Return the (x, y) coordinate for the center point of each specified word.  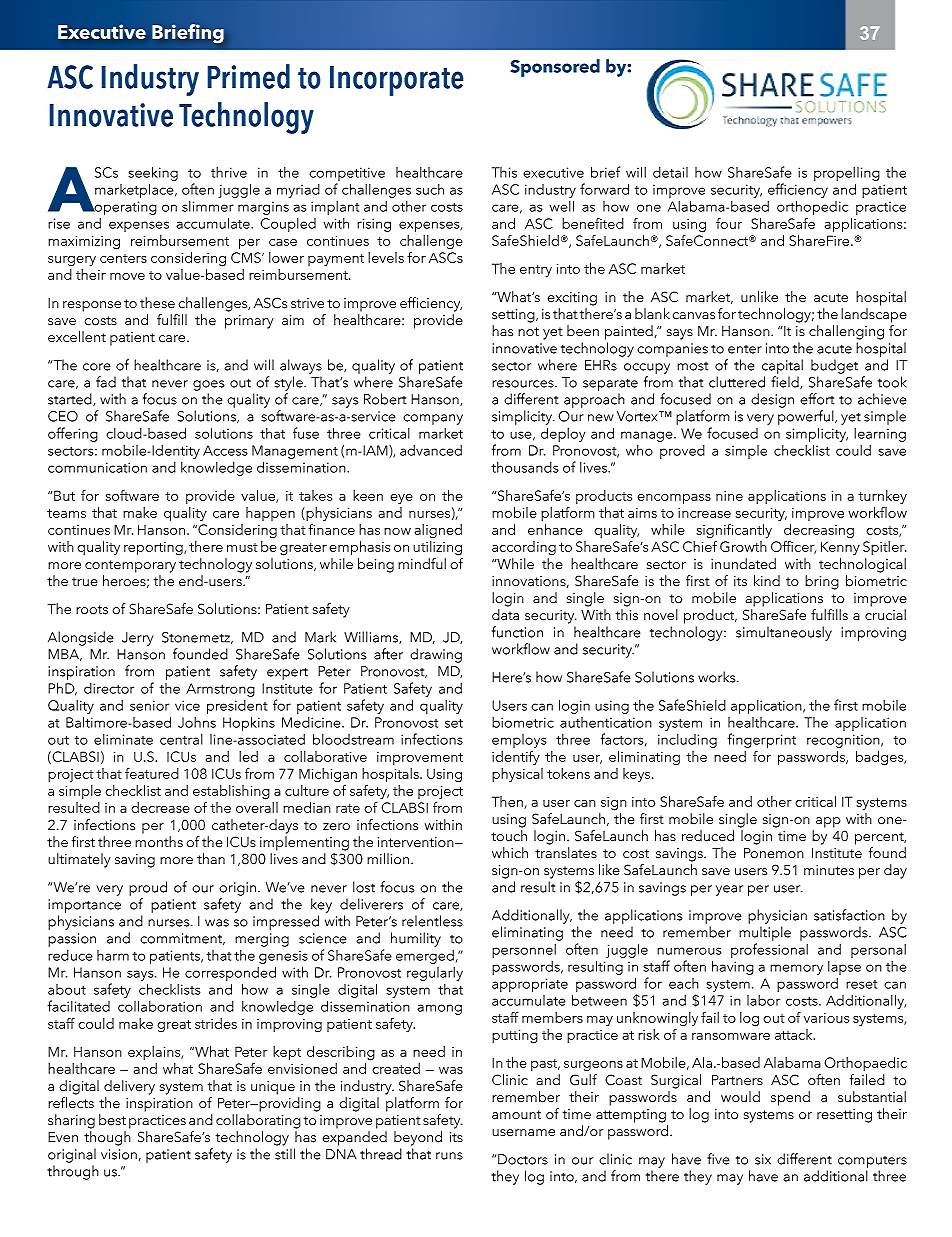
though (107, 1138)
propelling (847, 174)
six (763, 1159)
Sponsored (555, 68)
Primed (248, 76)
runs (449, 1156)
